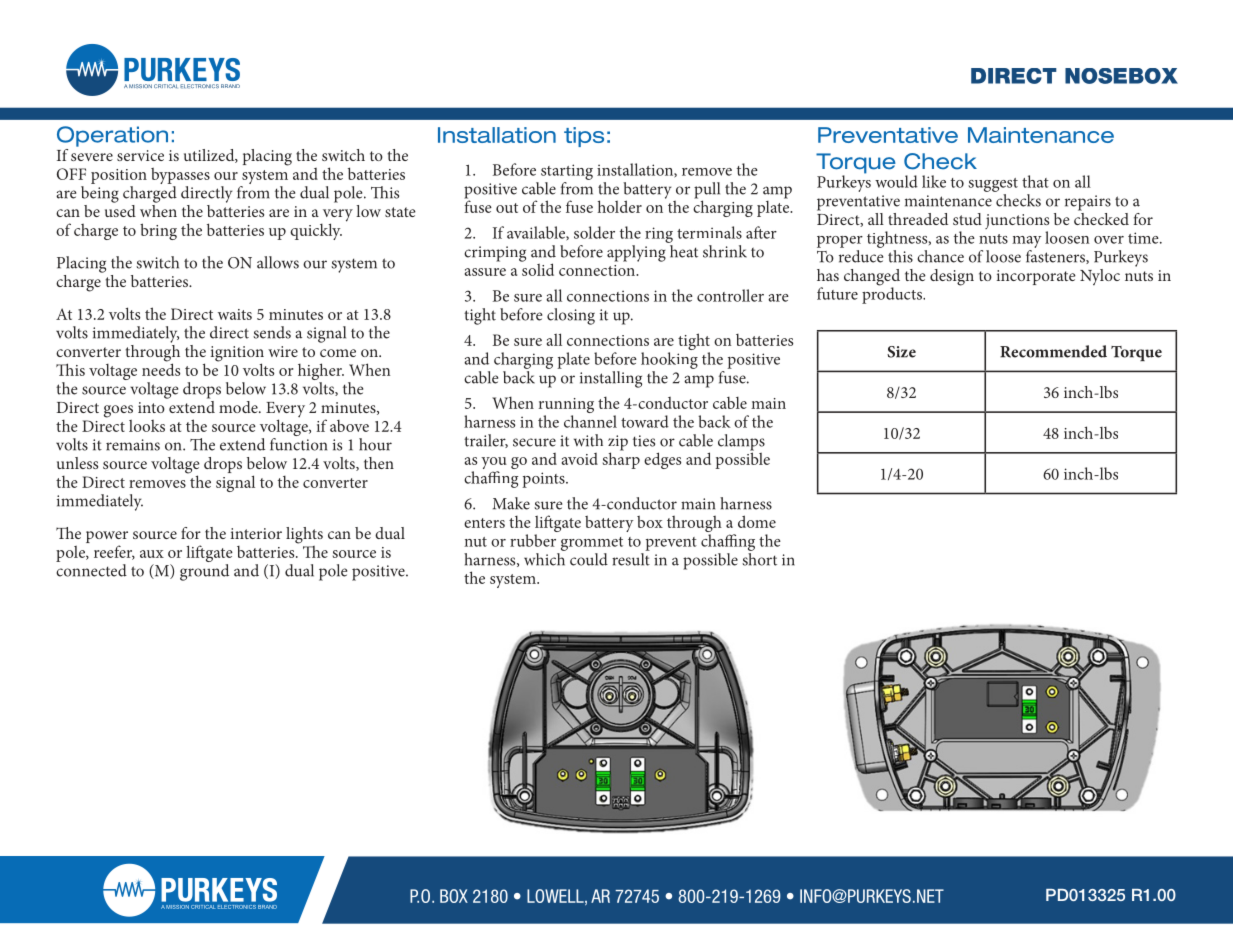 The height and width of the screenshot is (952, 1233). I want to click on could, so click(589, 559).
